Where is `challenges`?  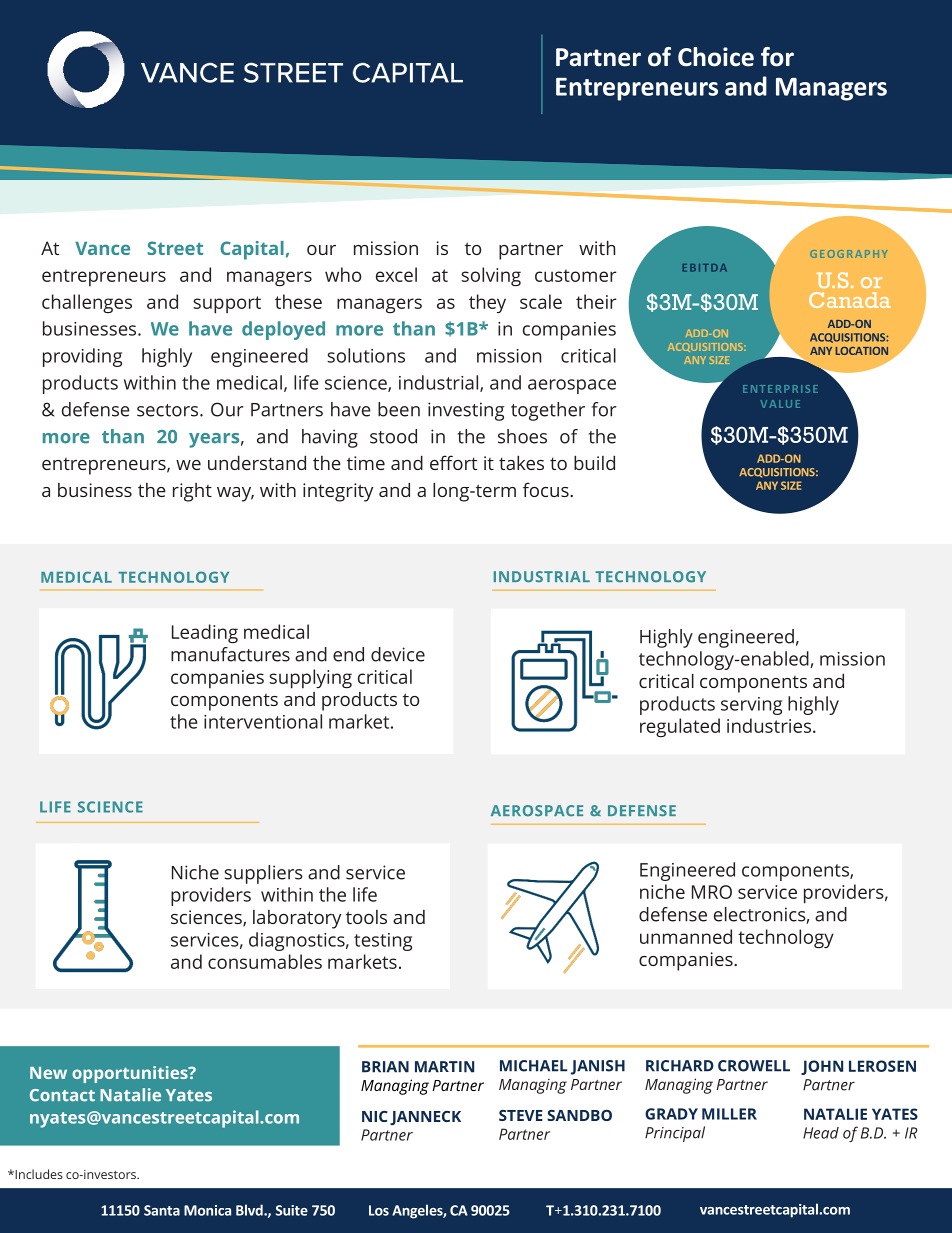
challenges is located at coordinates (87, 303).
